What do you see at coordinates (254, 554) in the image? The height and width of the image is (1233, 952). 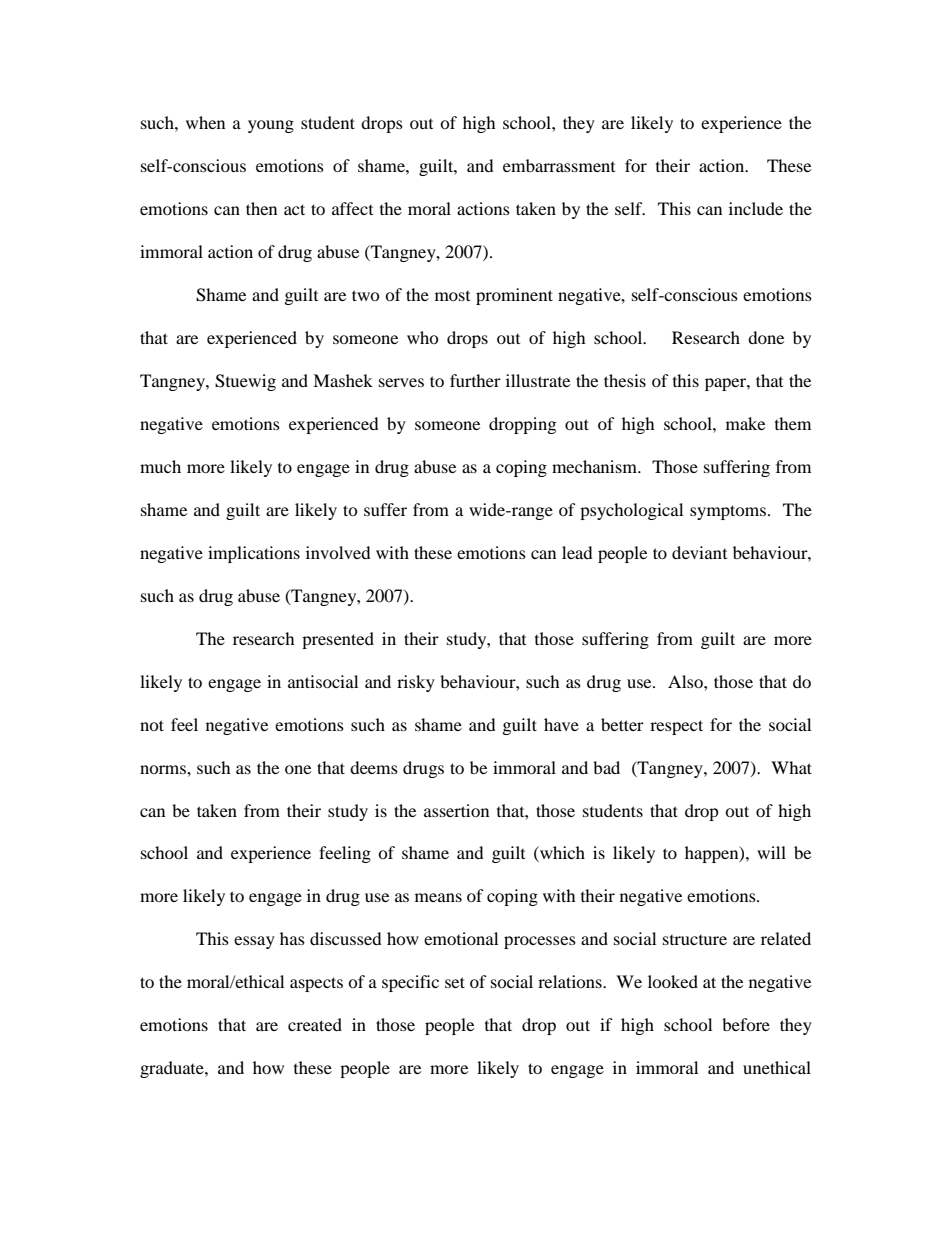 I see `implications` at bounding box center [254, 554].
